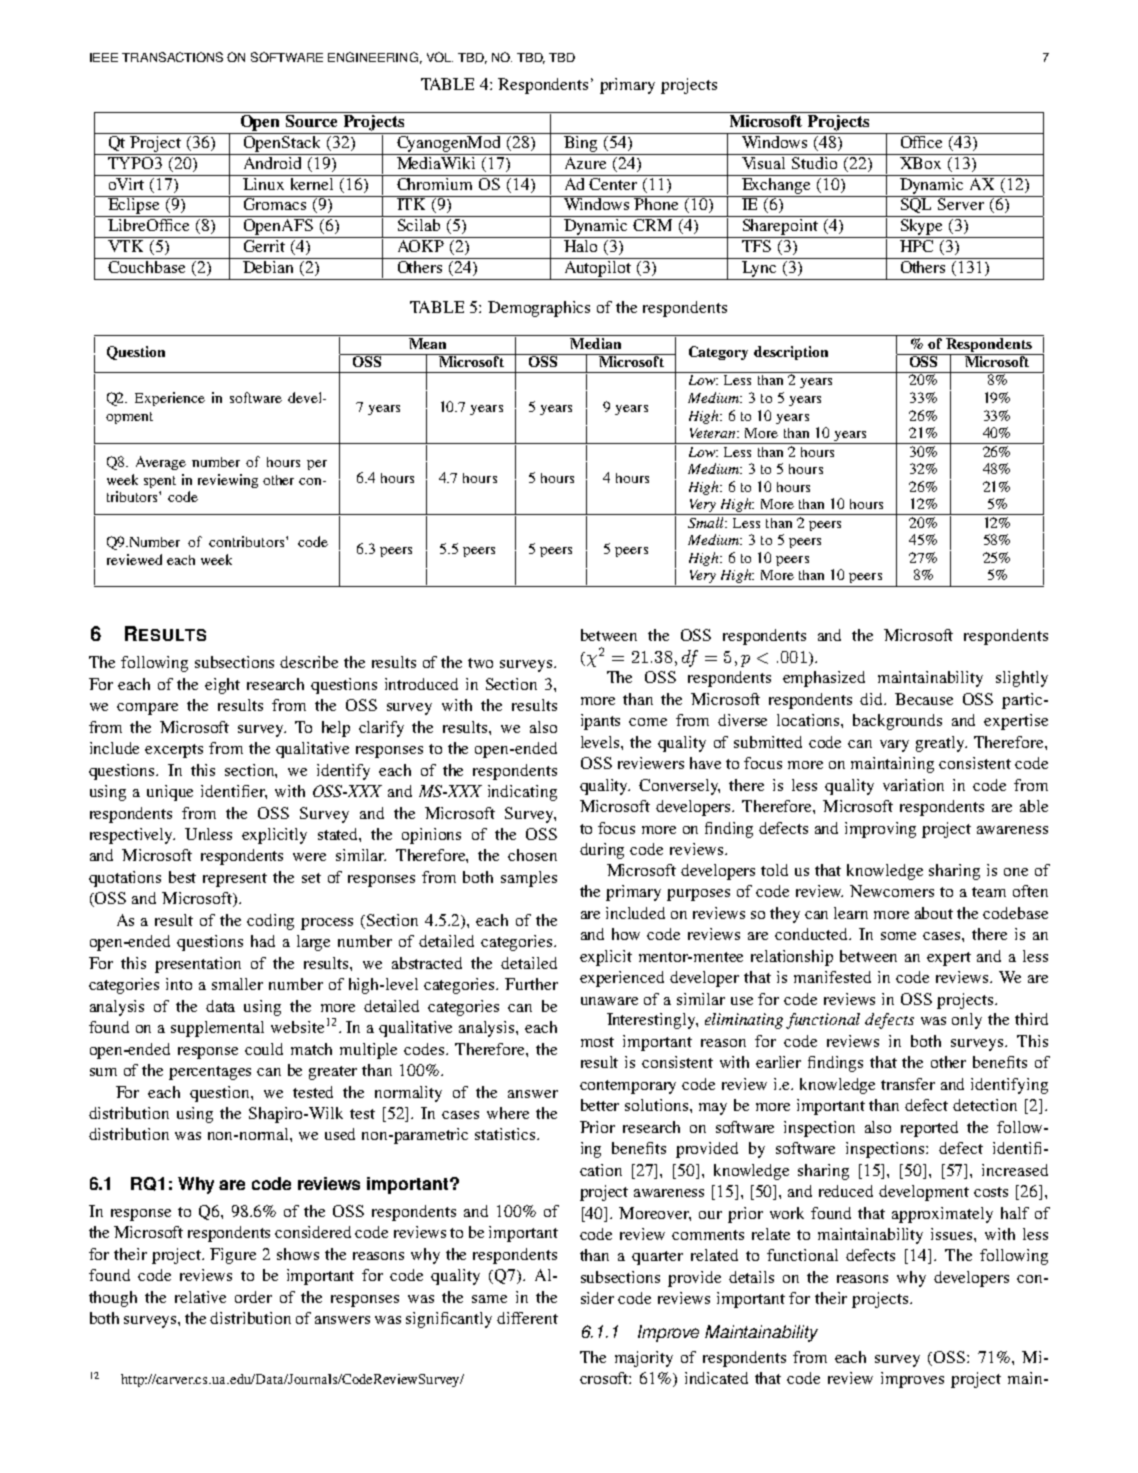 Image resolution: width=1138 pixels, height=1473 pixels. I want to click on relative, so click(200, 1297).
